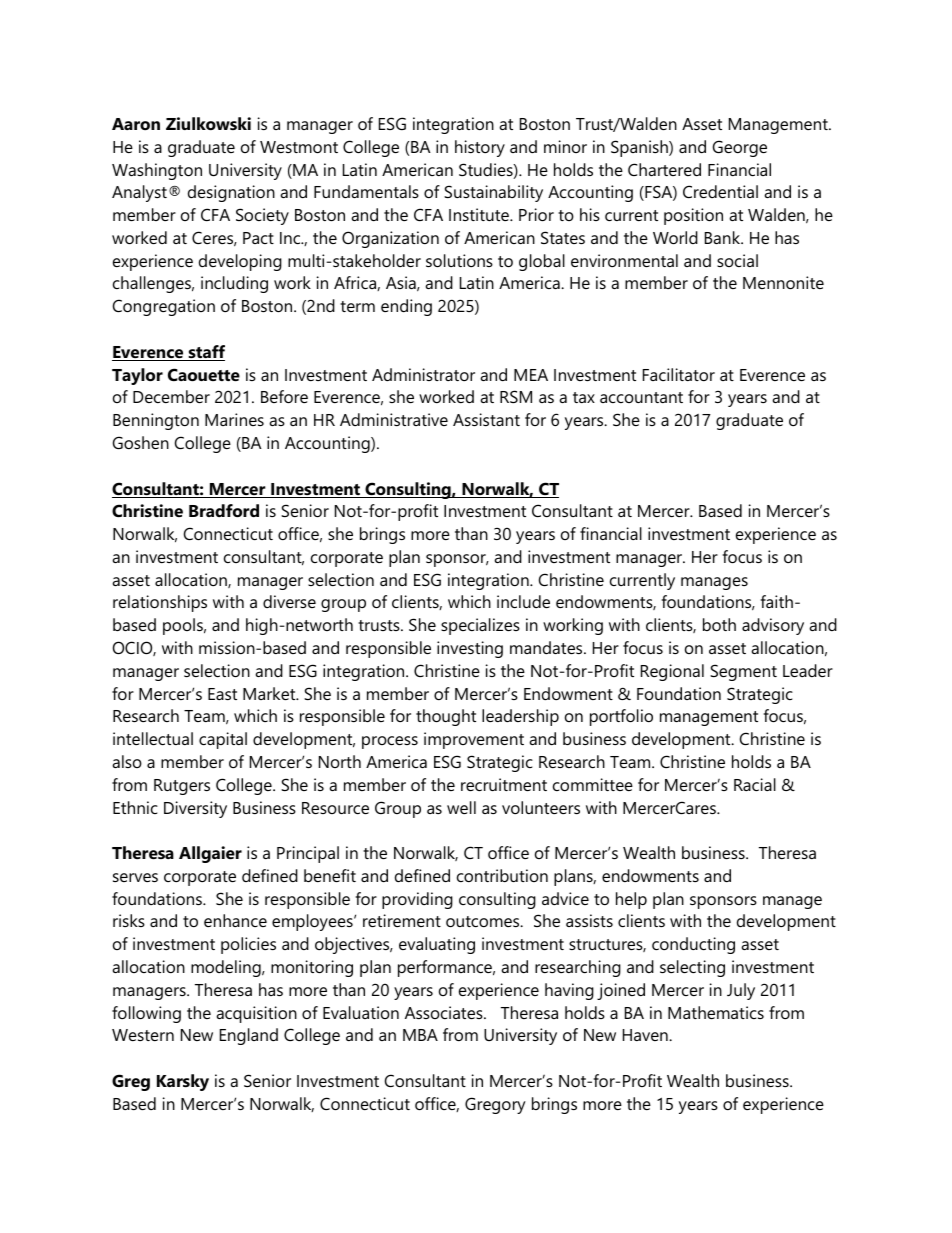 This document has width=952, height=1233. I want to click on Diversity, so click(195, 809).
